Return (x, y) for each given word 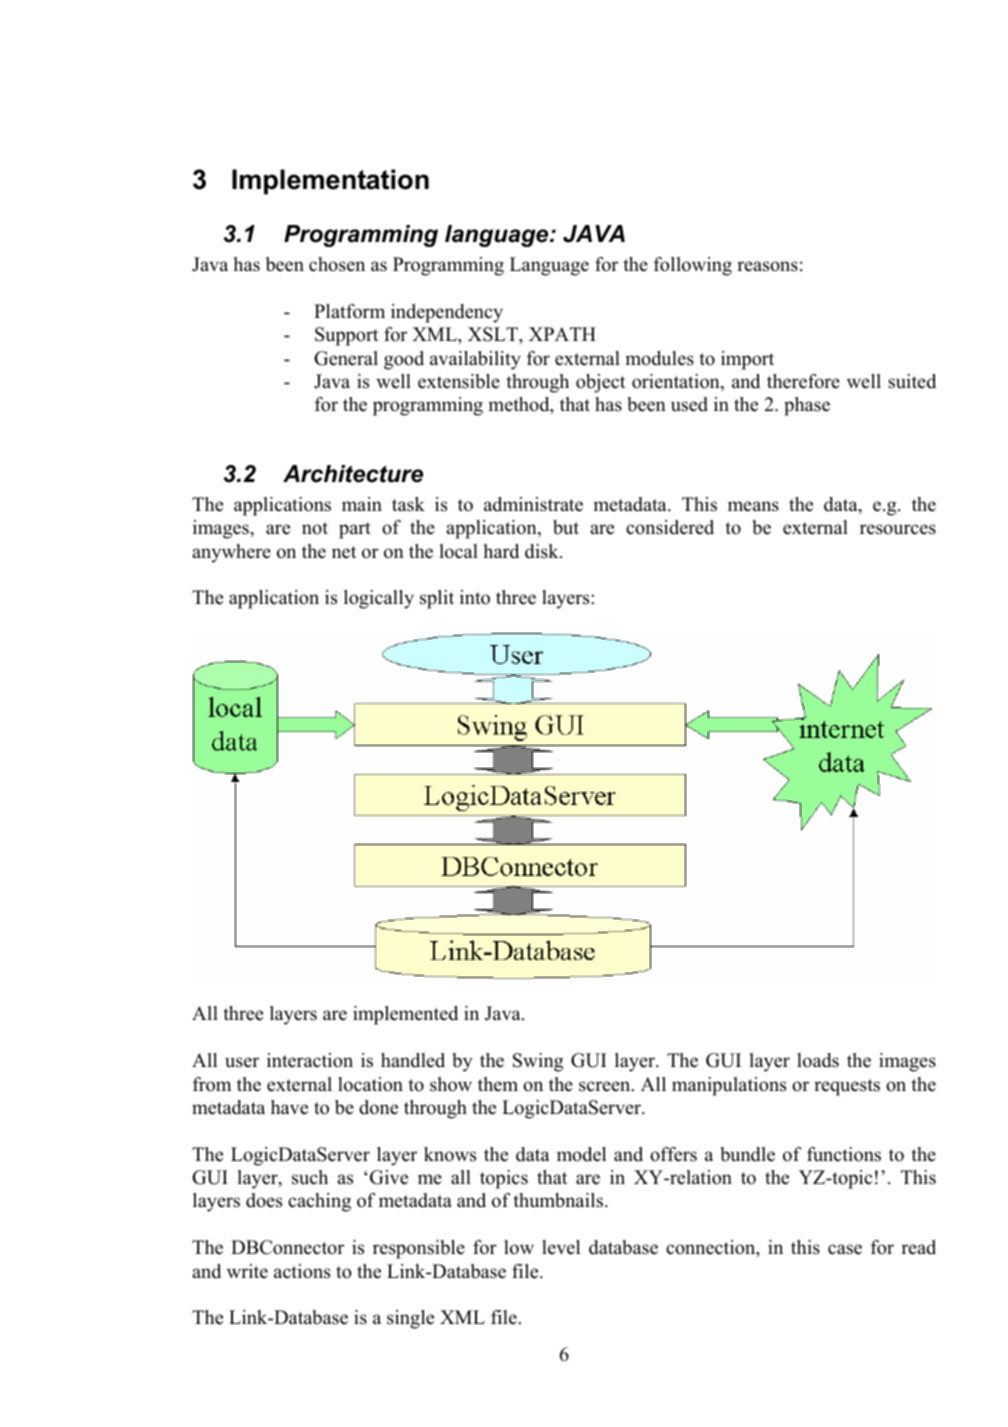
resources (898, 529)
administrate (533, 504)
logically (379, 599)
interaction (310, 1060)
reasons (767, 266)
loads (818, 1060)
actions (302, 1271)
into (475, 597)
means (753, 506)
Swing (538, 1062)
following (693, 266)
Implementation (330, 182)
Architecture (353, 474)
